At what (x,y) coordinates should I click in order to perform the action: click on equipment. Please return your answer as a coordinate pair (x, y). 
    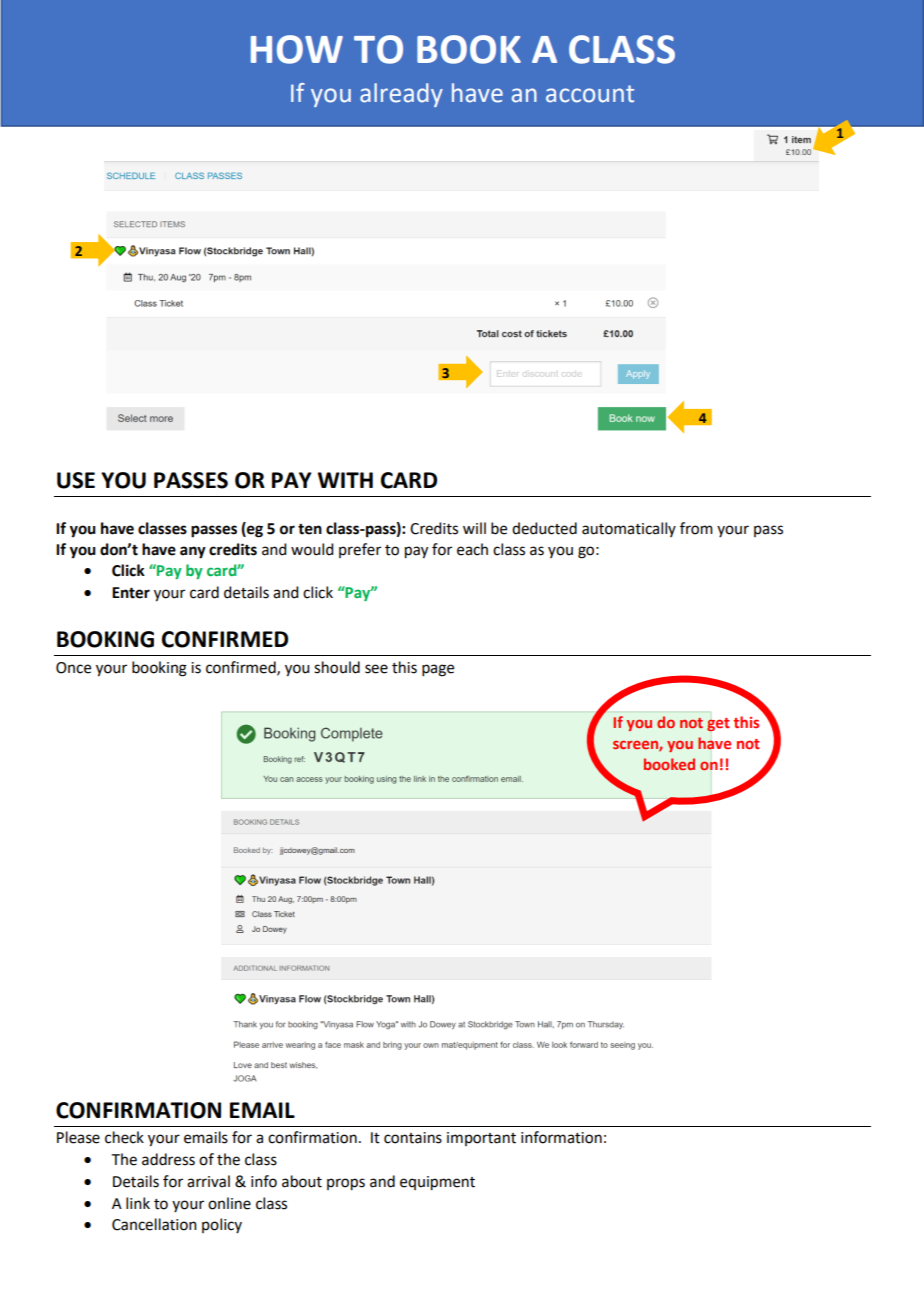
    Looking at the image, I should click on (437, 1183).
